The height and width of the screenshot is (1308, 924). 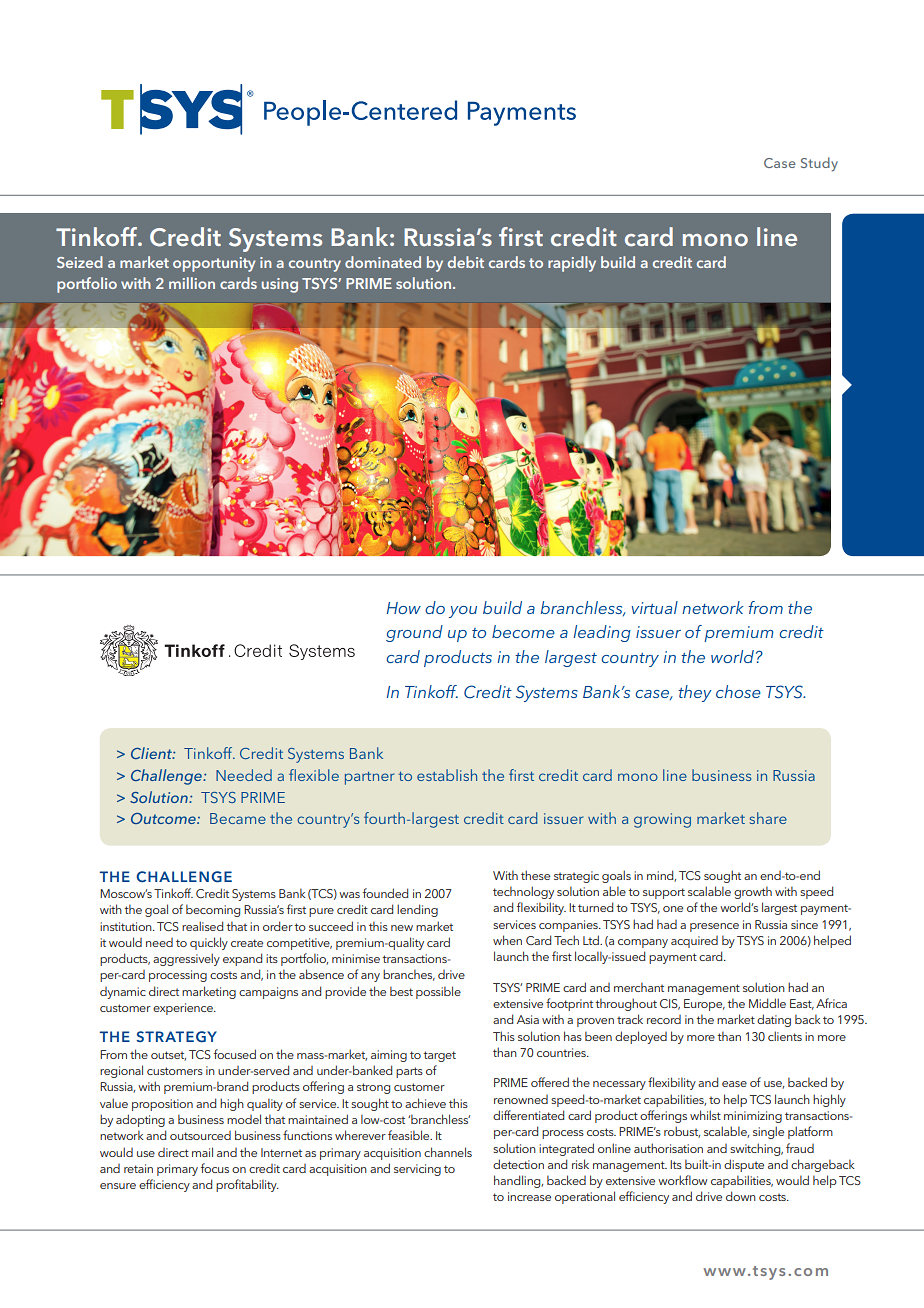 I want to click on you, so click(x=463, y=612).
